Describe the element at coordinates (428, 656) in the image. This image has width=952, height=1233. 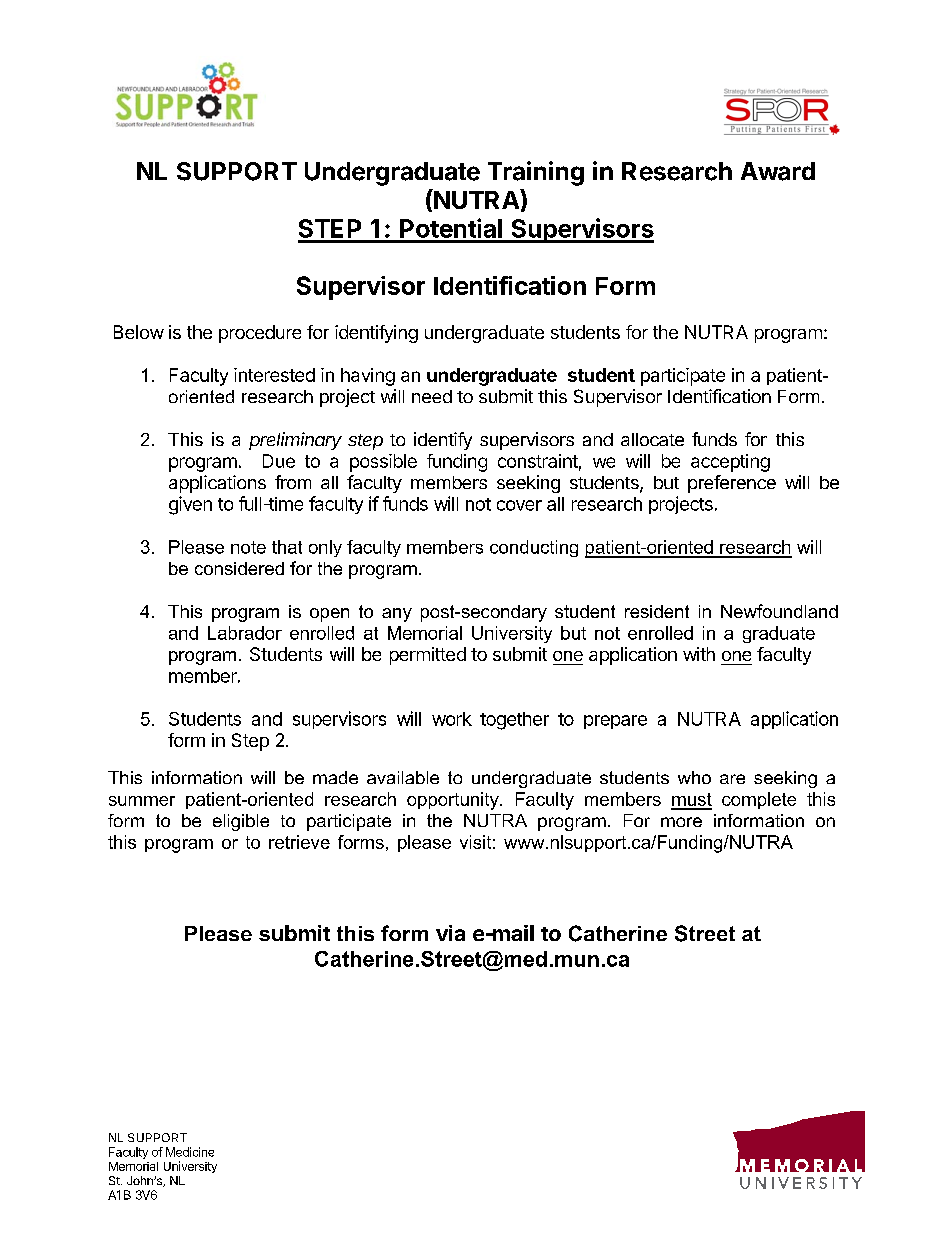
I see `permitted` at that location.
